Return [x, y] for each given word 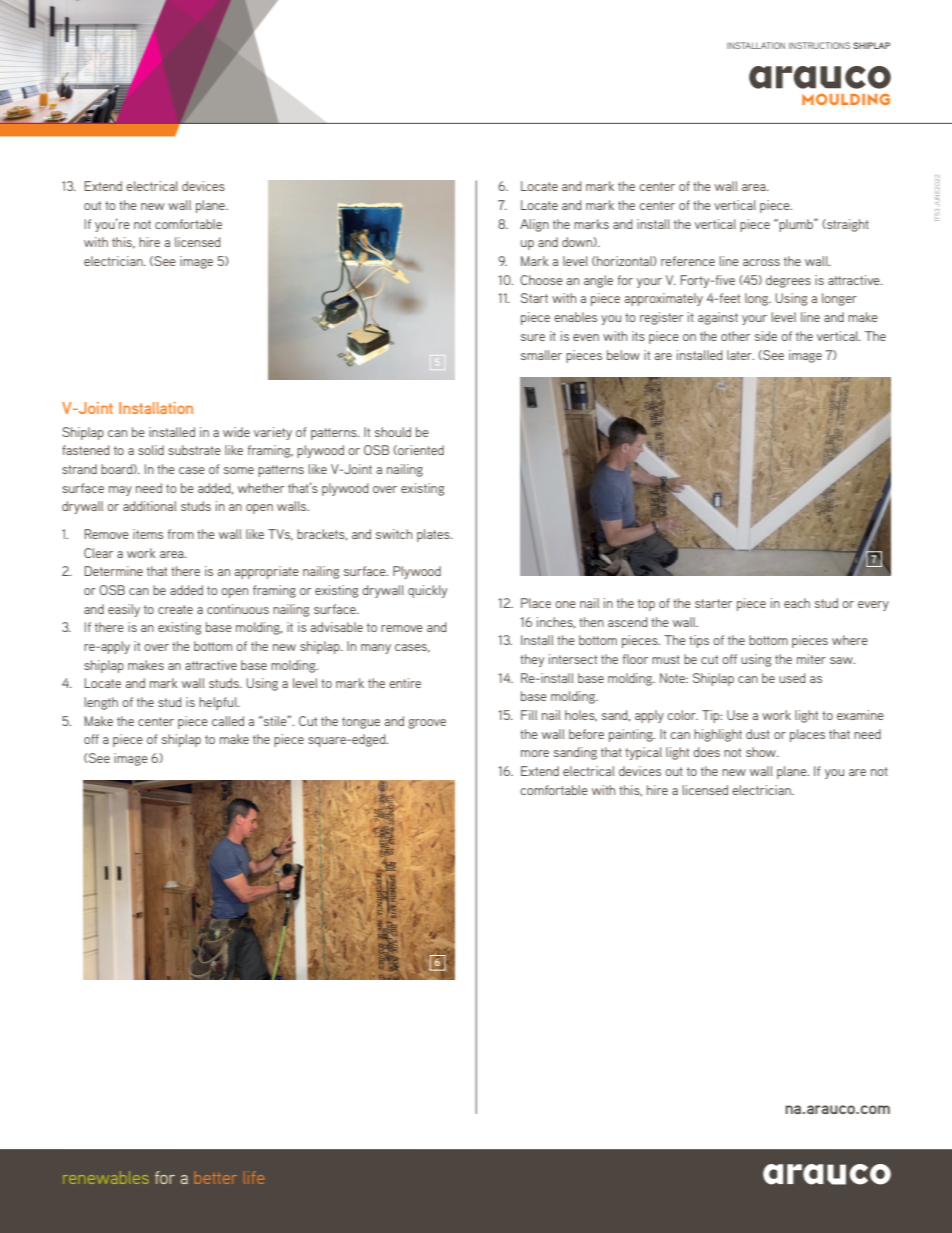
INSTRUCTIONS [819, 45]
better [216, 1179]
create [175, 609]
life [254, 1177]
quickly [428, 591]
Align [534, 225]
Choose [541, 280]
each [797, 603]
